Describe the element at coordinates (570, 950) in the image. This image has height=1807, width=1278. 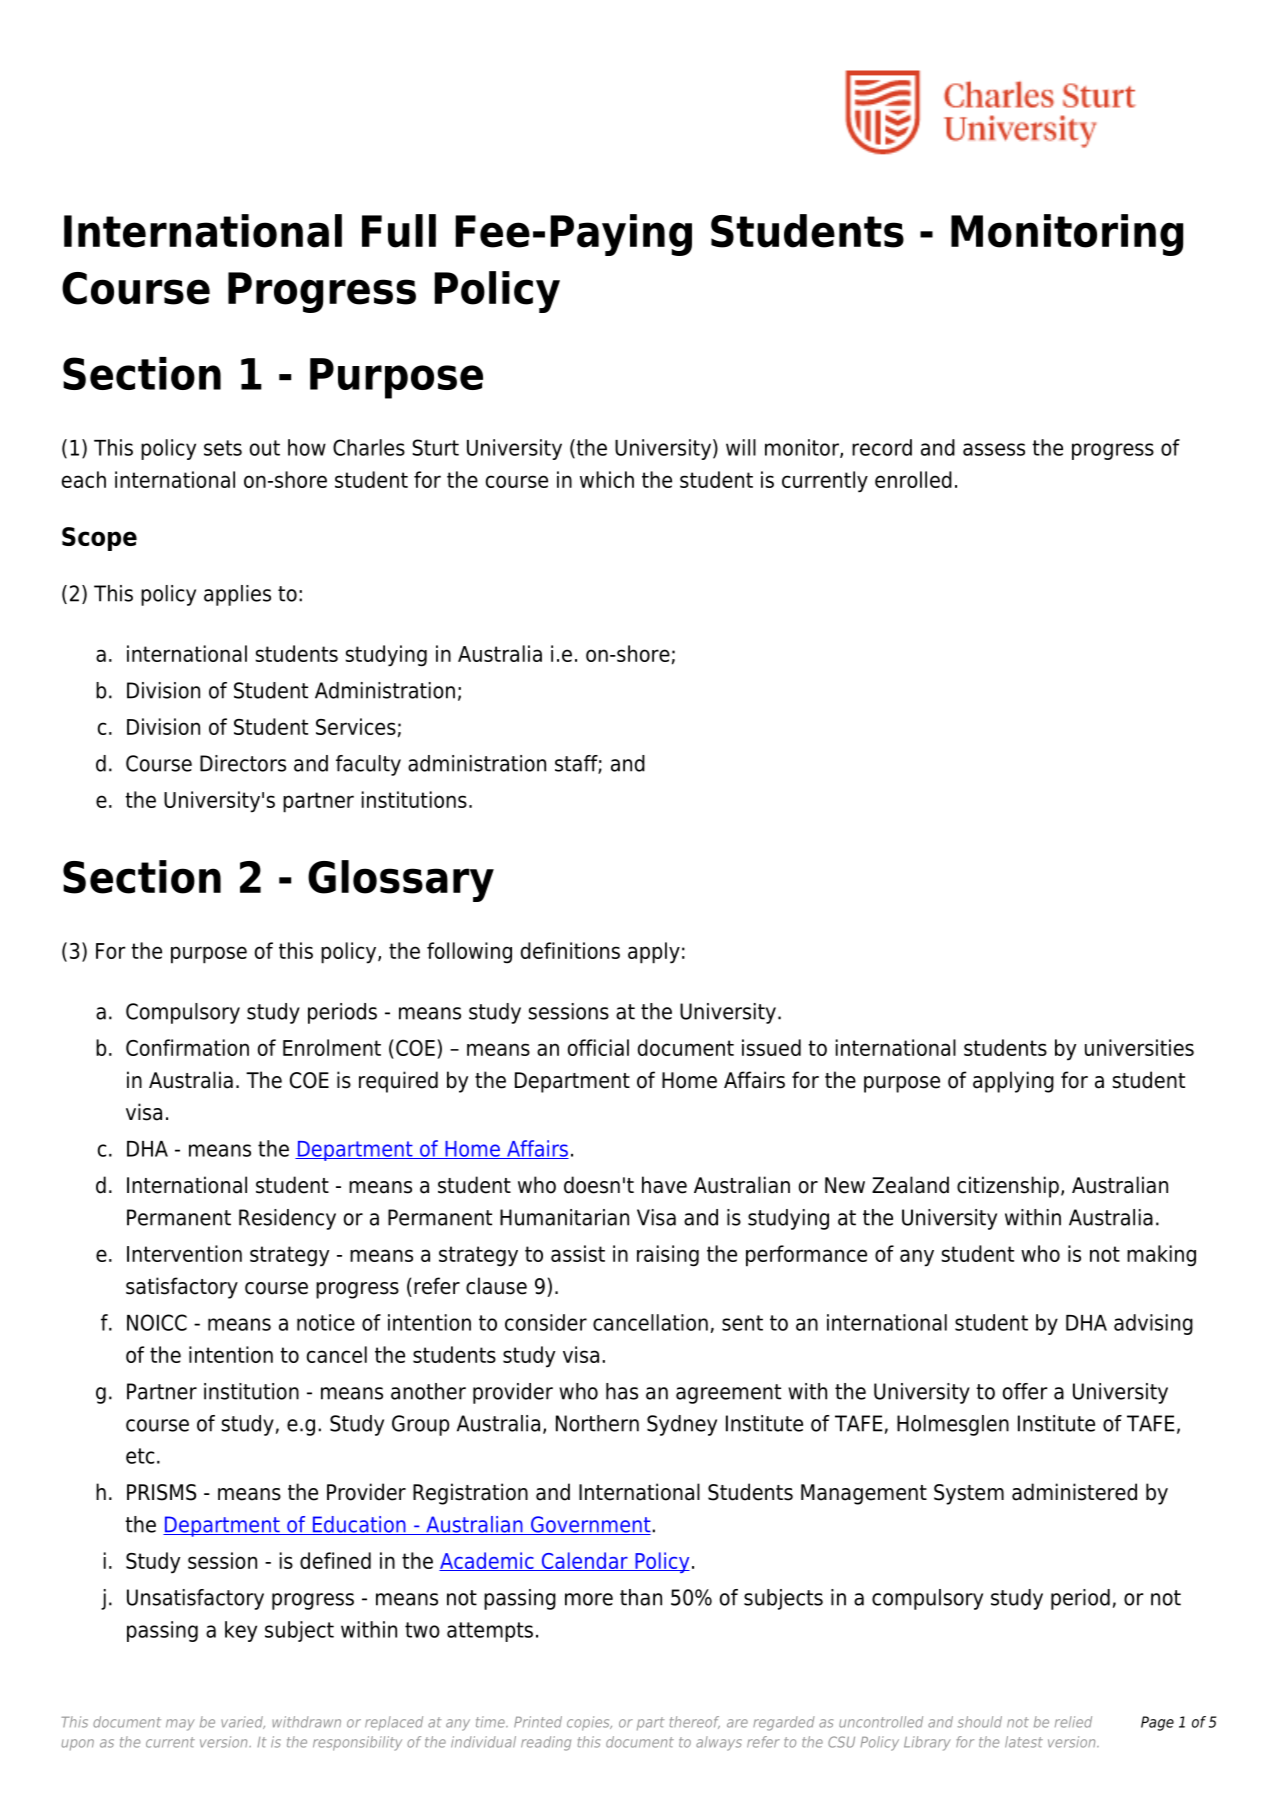
I see `definitions` at that location.
